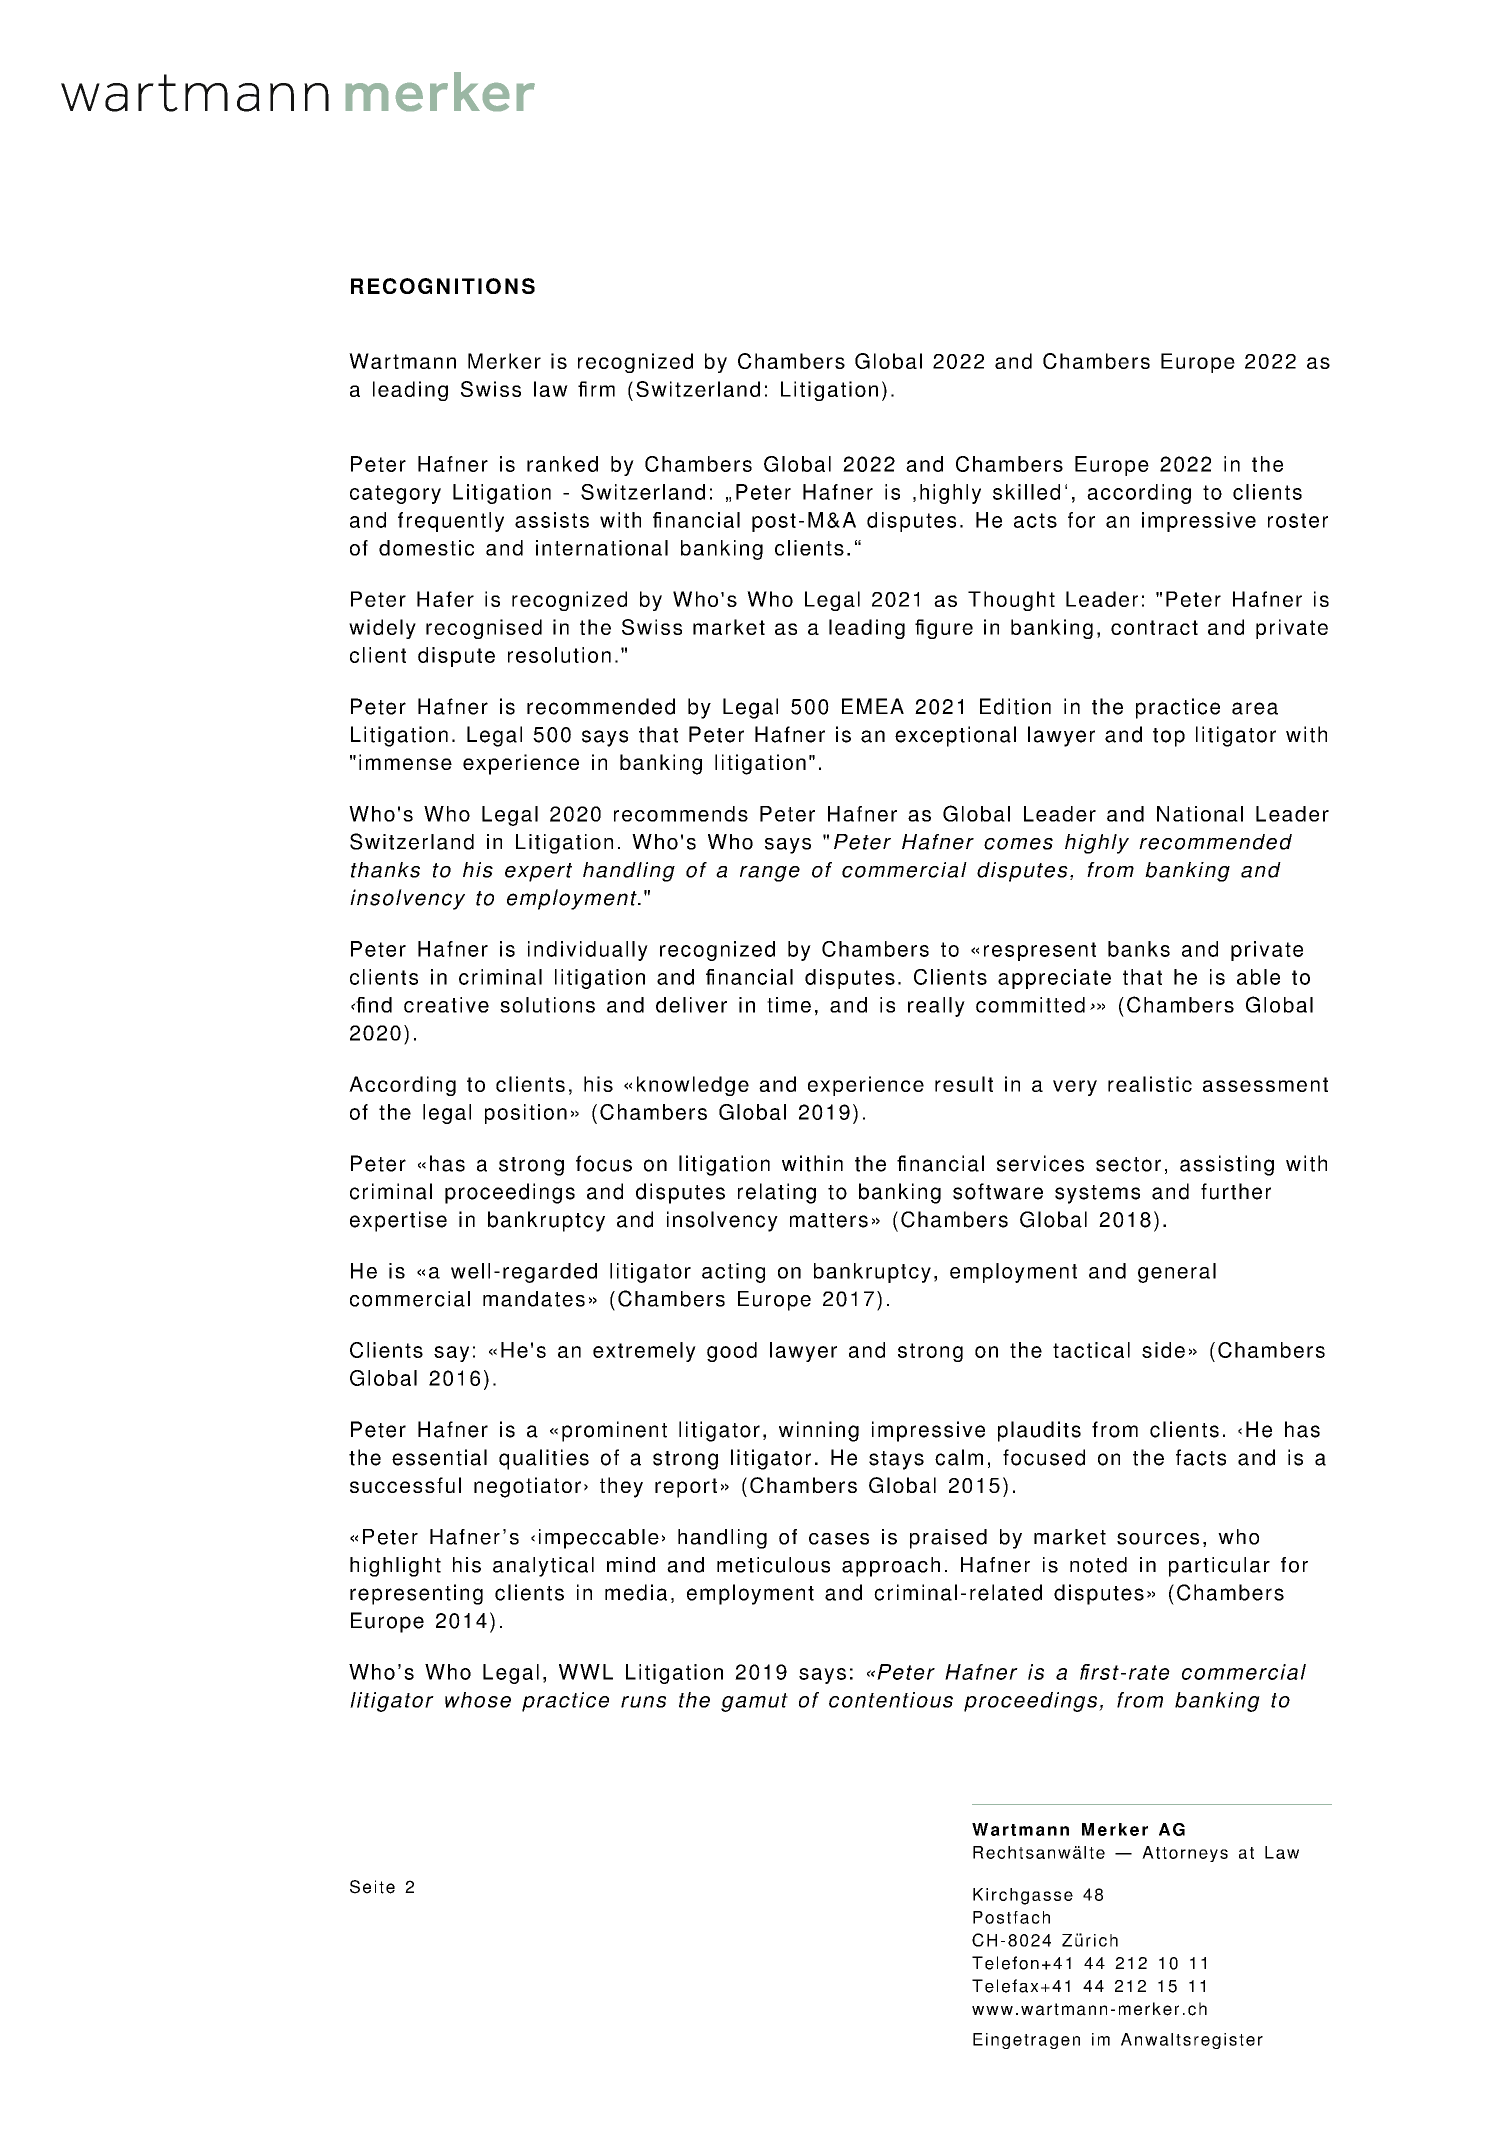 This page has width=1512, height=2138. I want to click on Attorneys, so click(1185, 1854).
